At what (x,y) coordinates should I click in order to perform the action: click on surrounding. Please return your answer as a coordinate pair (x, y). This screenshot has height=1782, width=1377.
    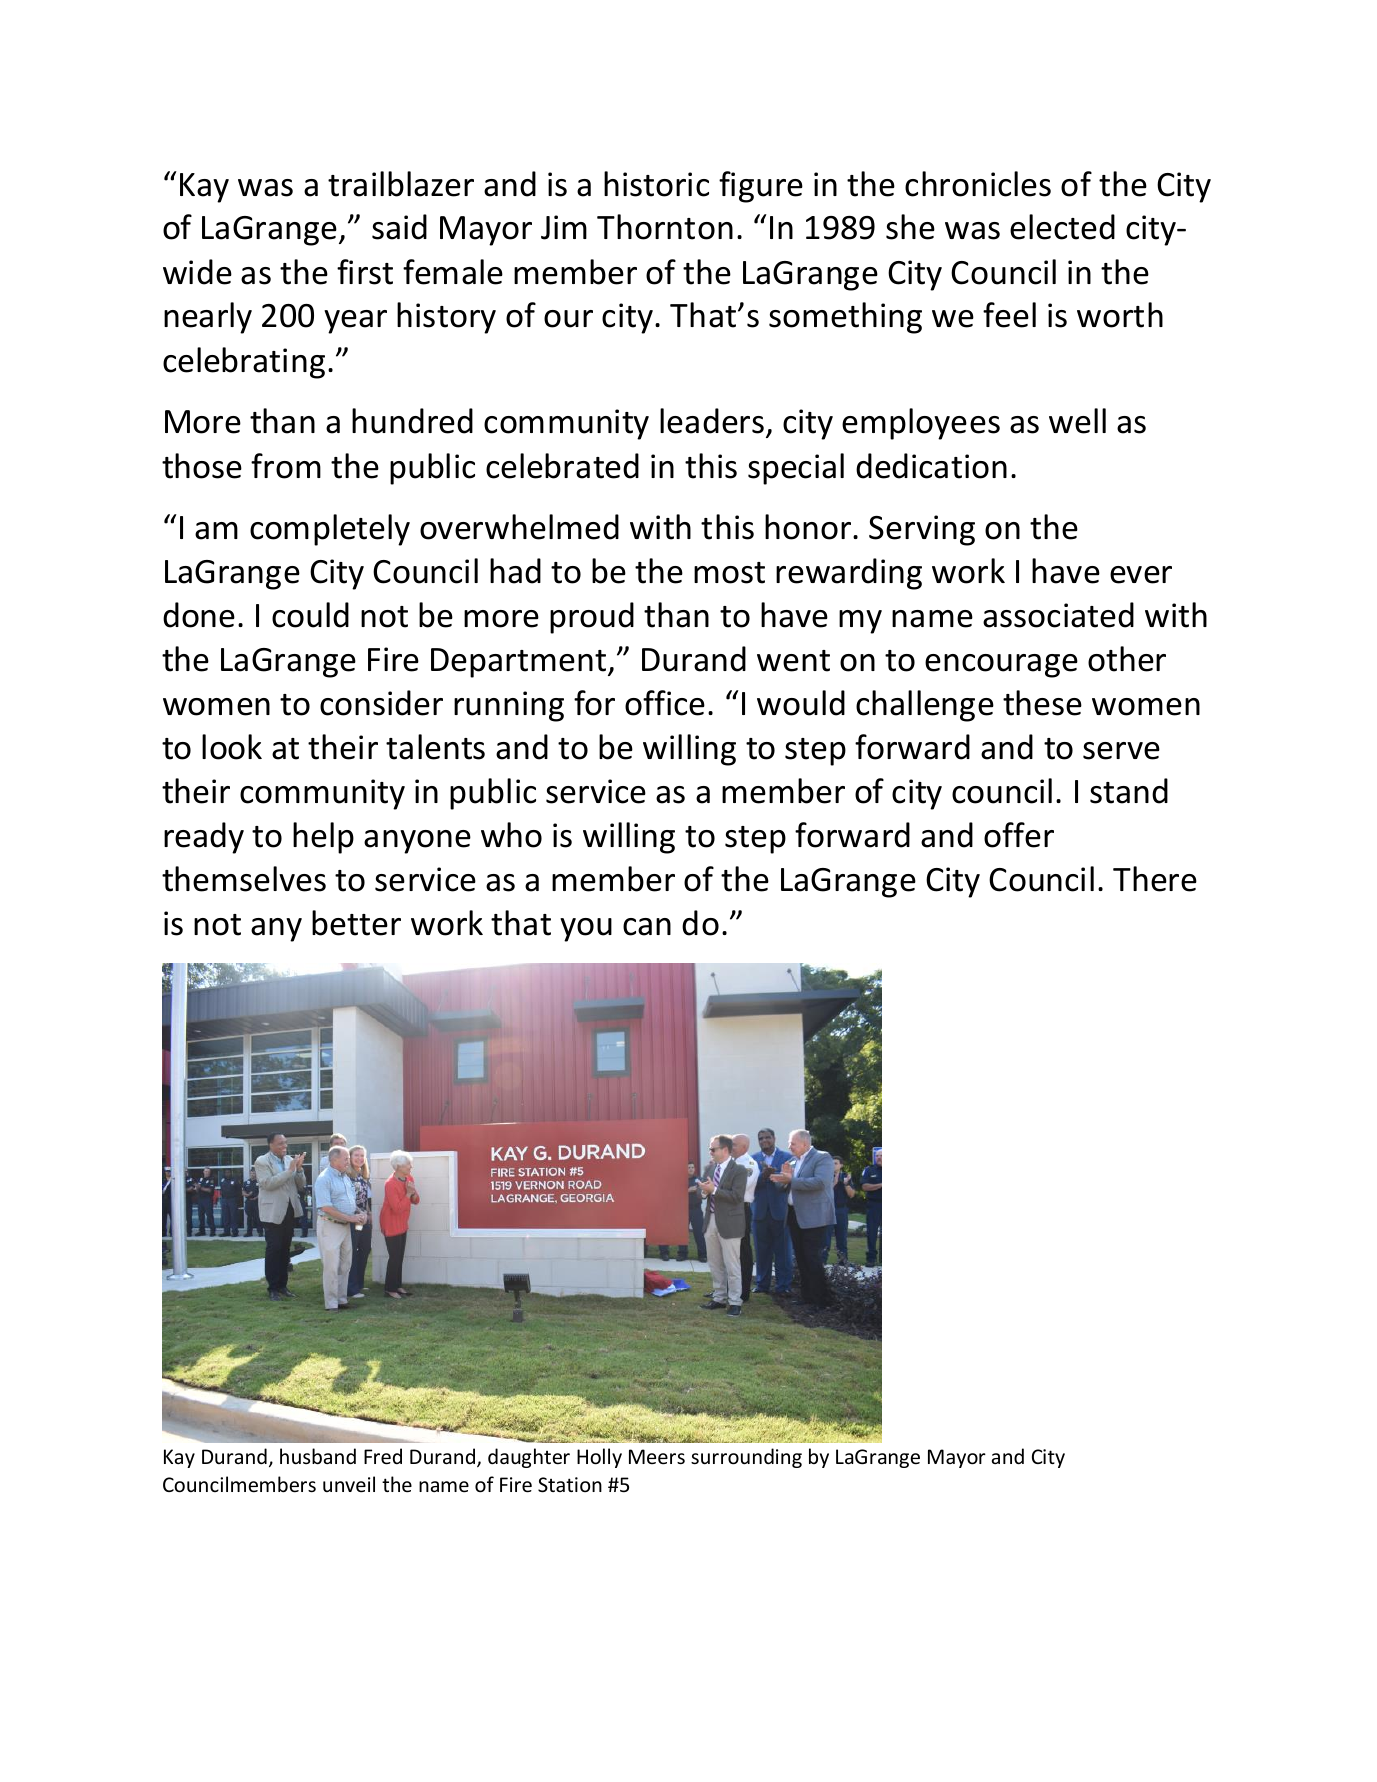
    Looking at the image, I should click on (746, 1458).
